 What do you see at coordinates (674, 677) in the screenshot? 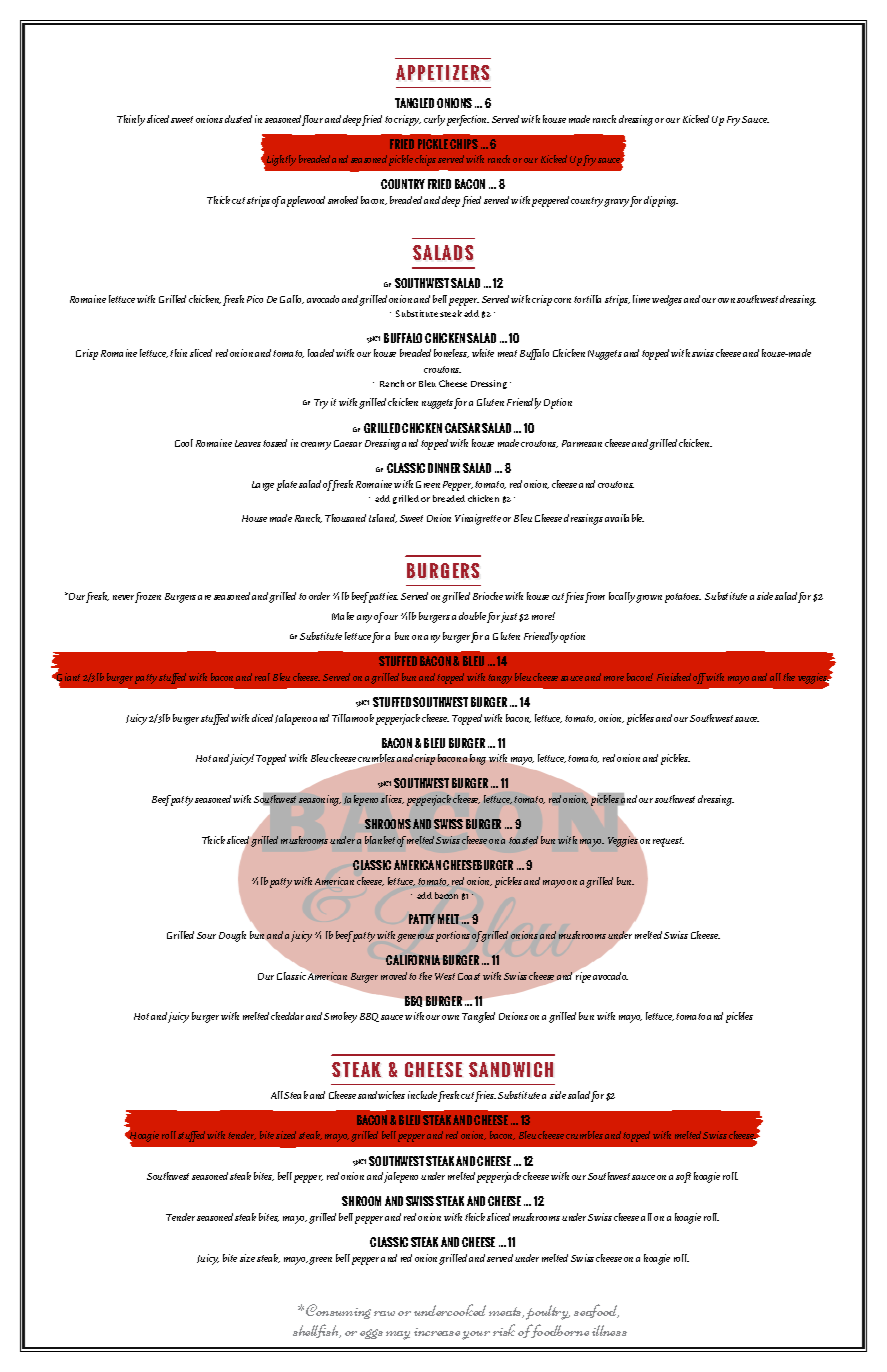
I see `Finished` at bounding box center [674, 677].
